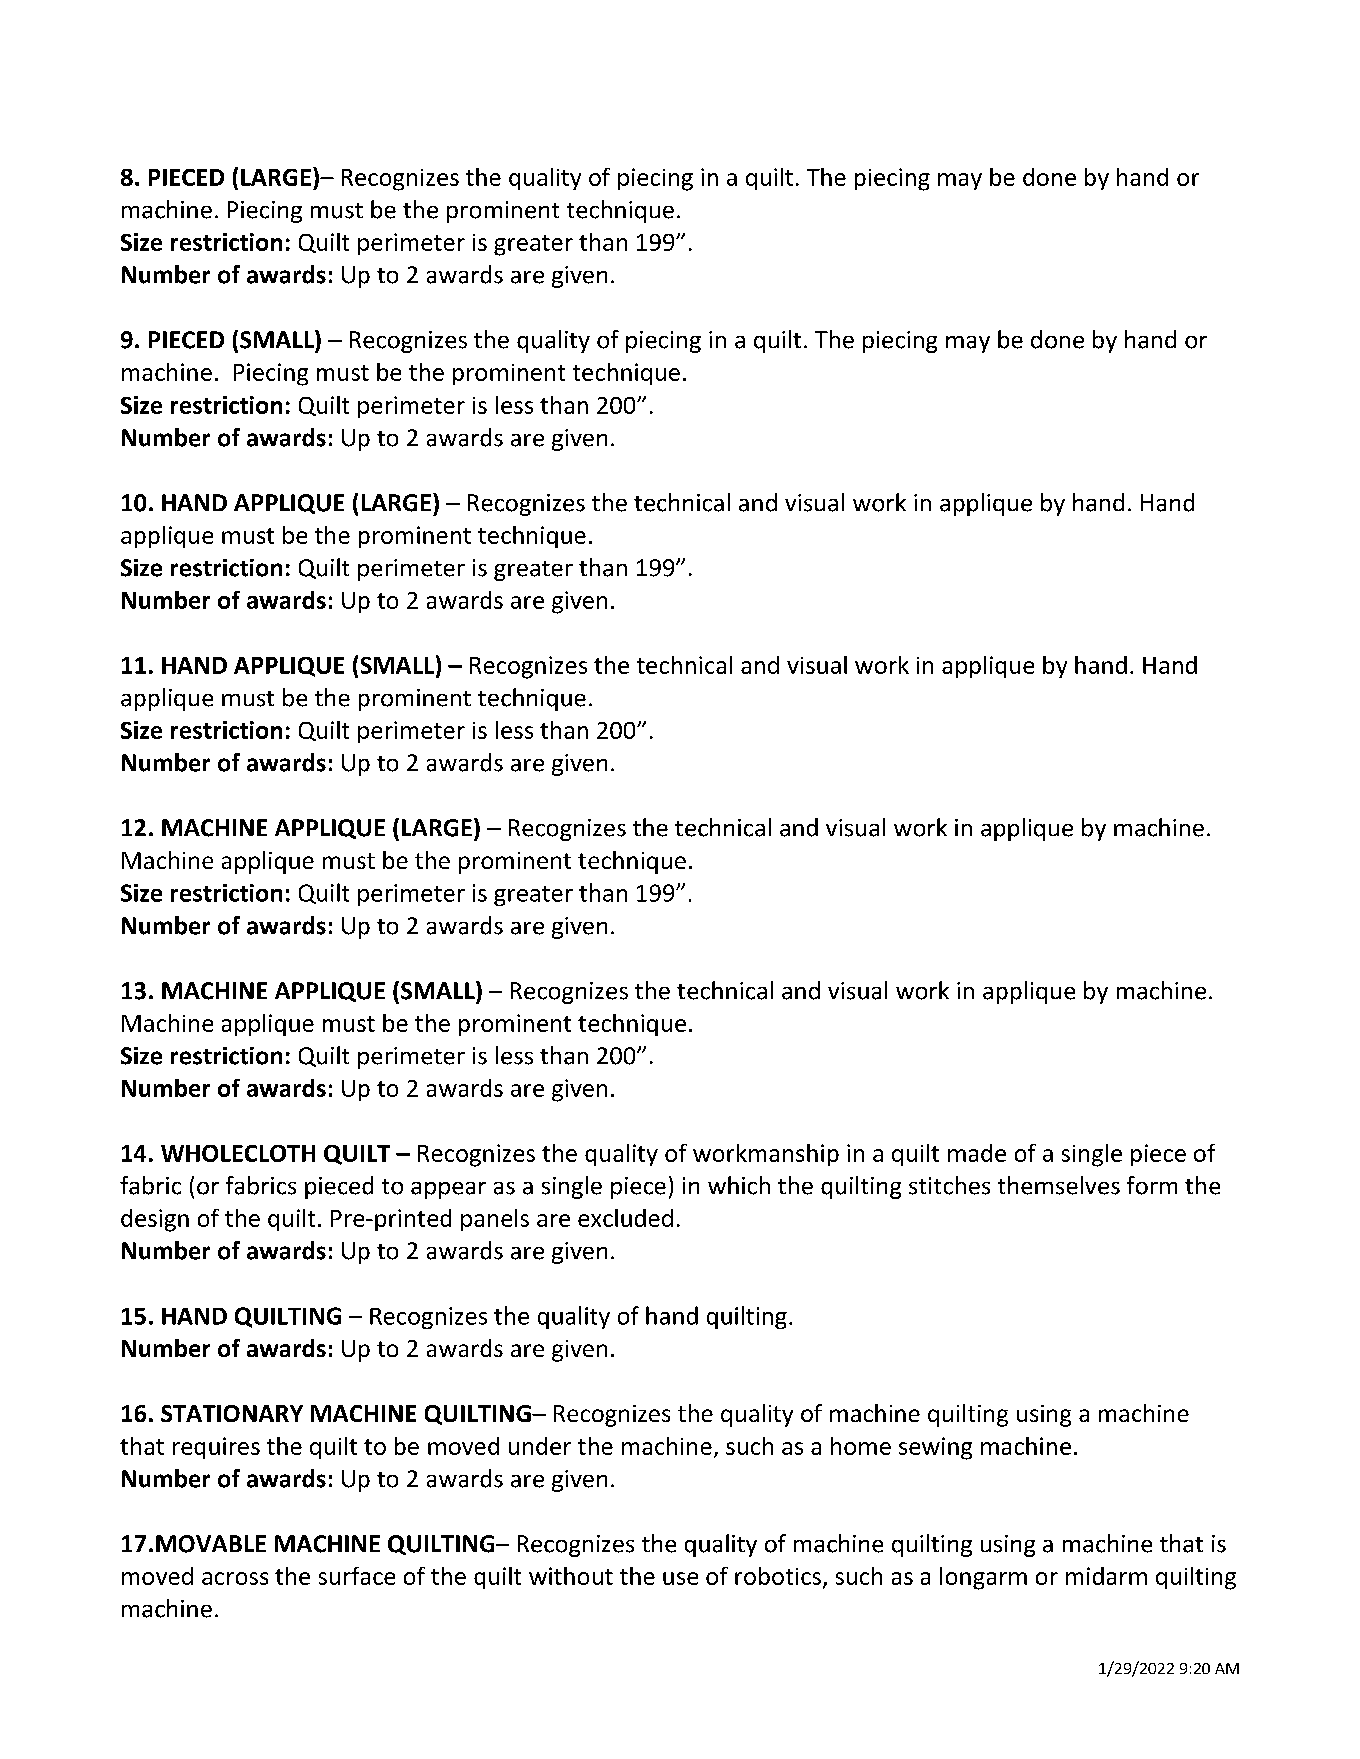 The width and height of the screenshot is (1360, 1759). Describe the element at coordinates (977, 1153) in the screenshot. I see `made` at that location.
